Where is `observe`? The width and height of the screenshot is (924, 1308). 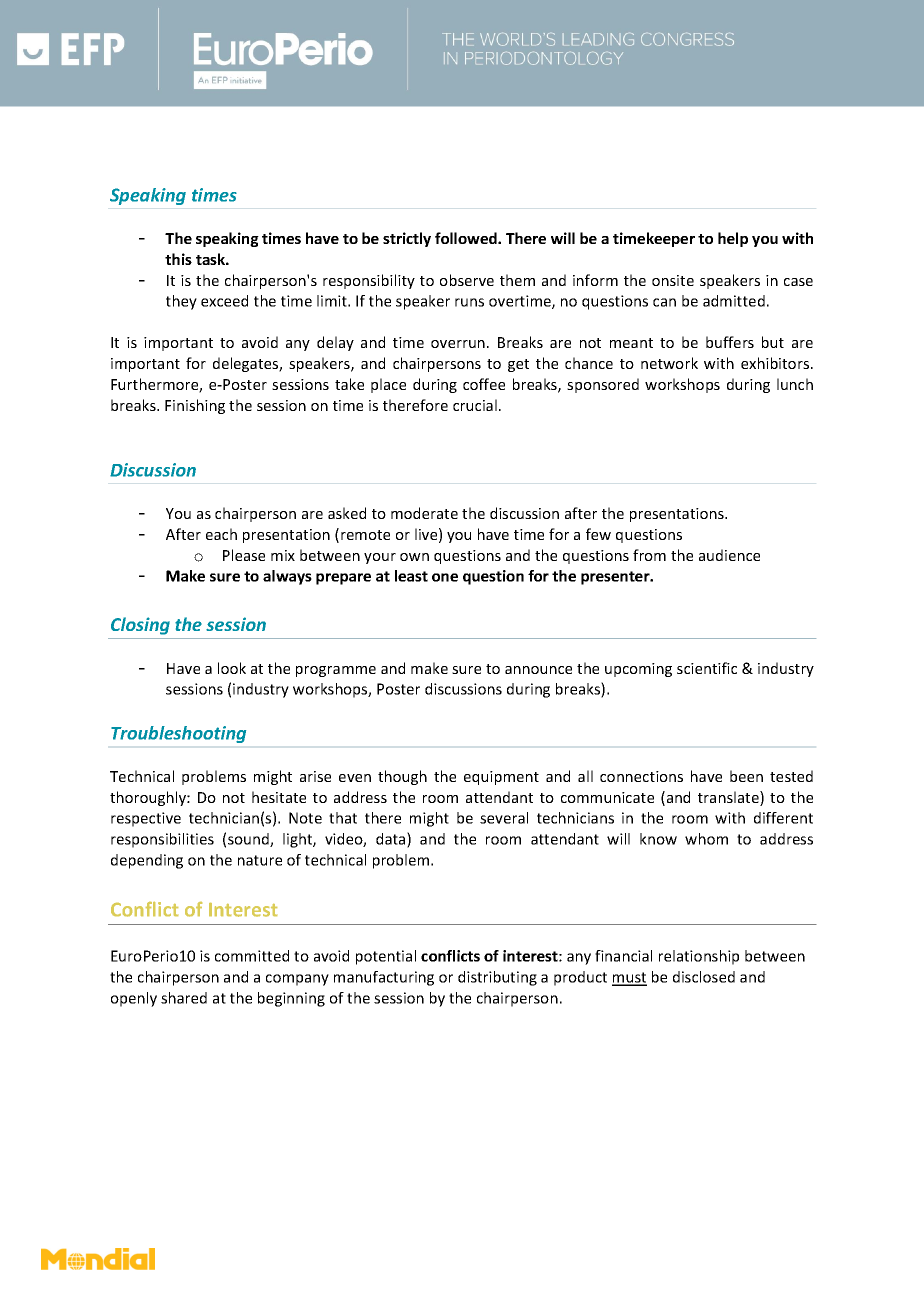 observe is located at coordinates (467, 280).
